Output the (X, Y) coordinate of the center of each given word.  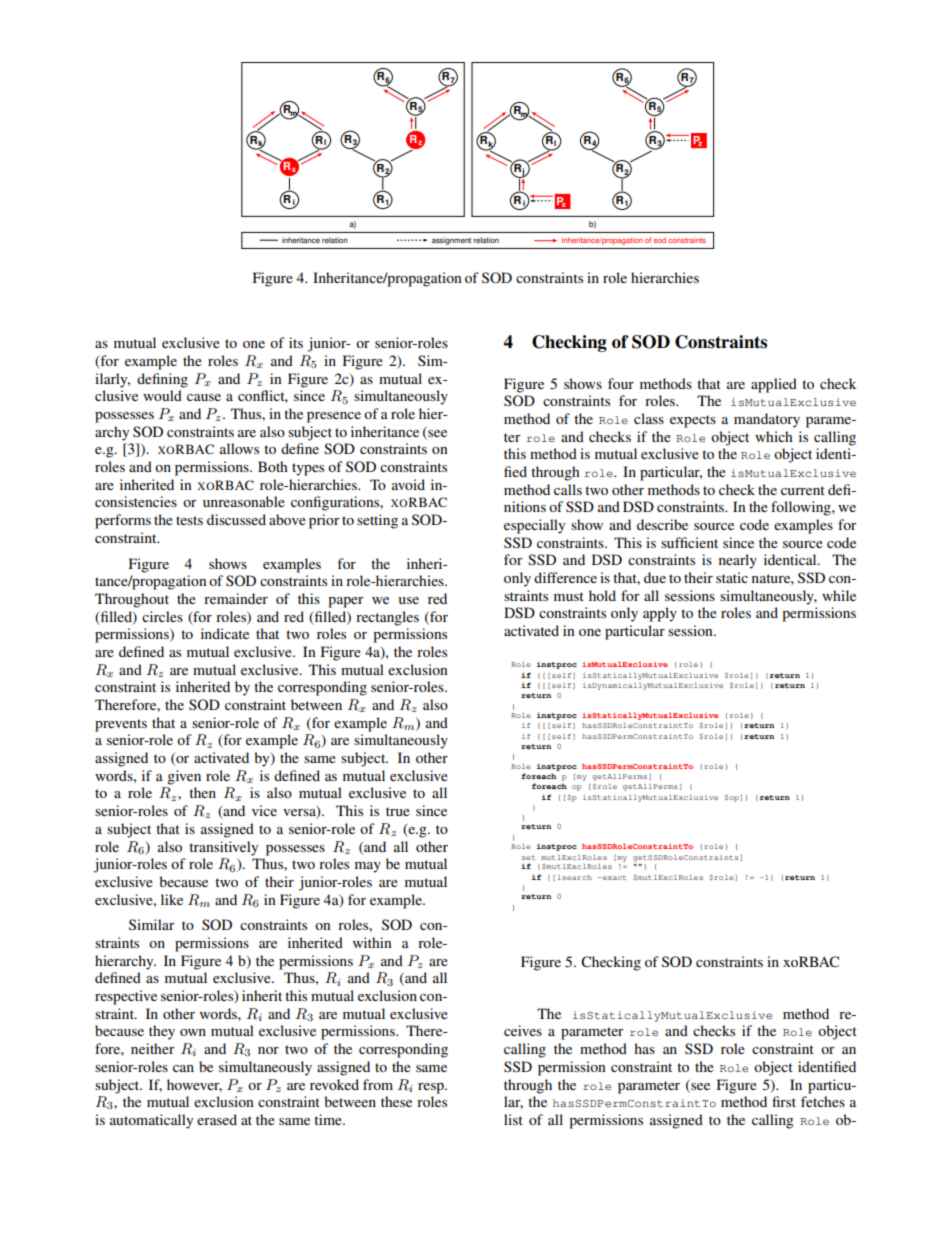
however (194, 1085)
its (296, 342)
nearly (738, 561)
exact (613, 877)
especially (534, 526)
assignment (451, 241)
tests (189, 520)
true (398, 811)
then (202, 792)
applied (774, 385)
